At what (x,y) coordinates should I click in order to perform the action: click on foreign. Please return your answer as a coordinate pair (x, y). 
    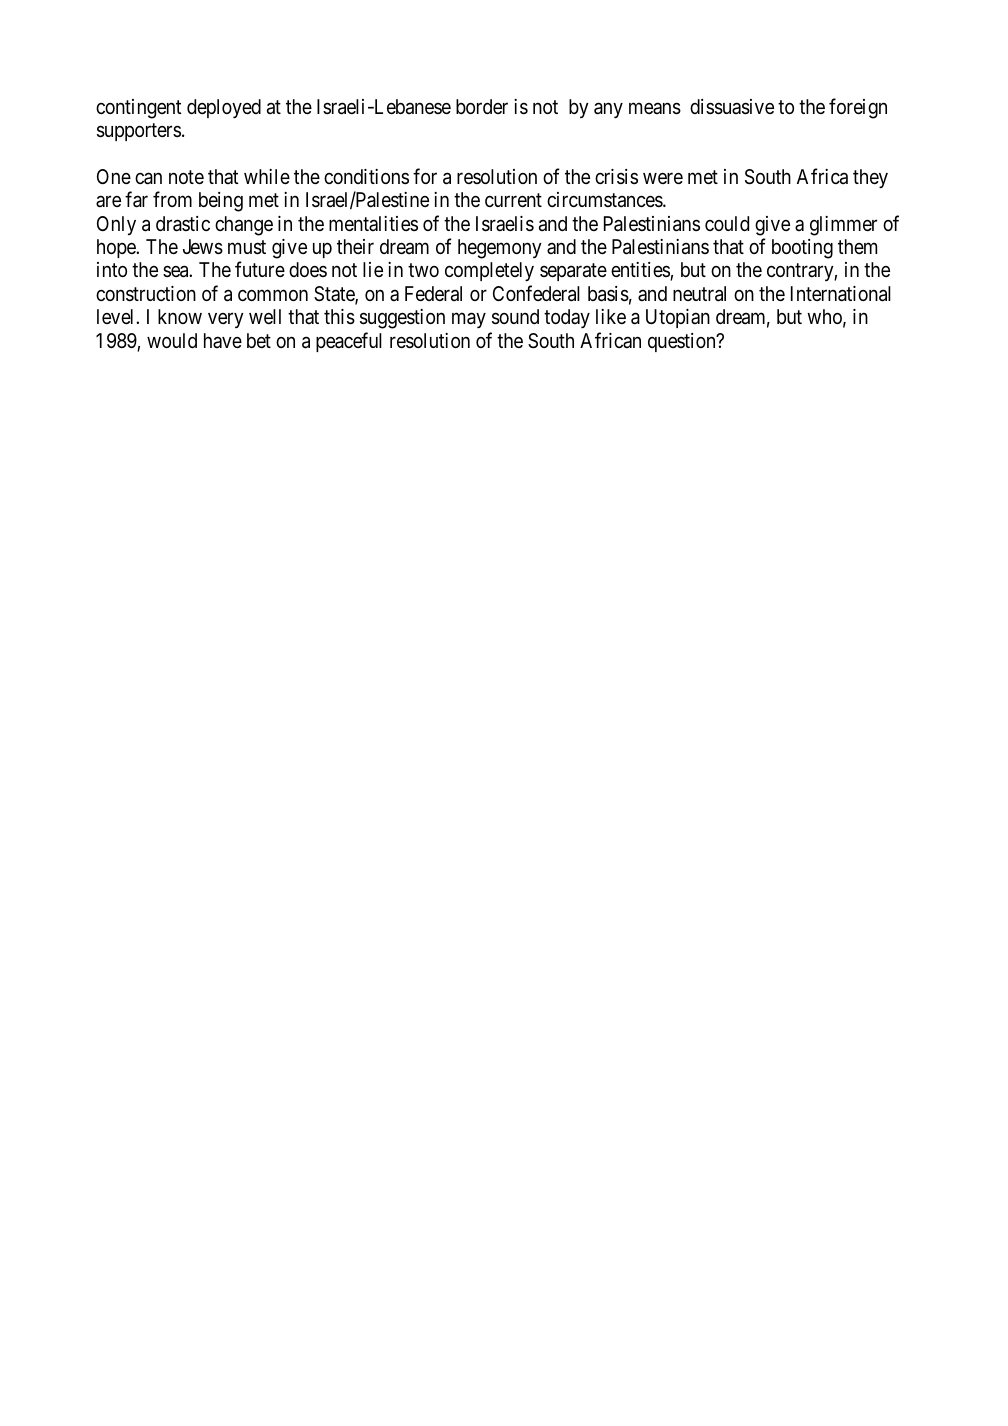
    Looking at the image, I should click on (858, 108).
